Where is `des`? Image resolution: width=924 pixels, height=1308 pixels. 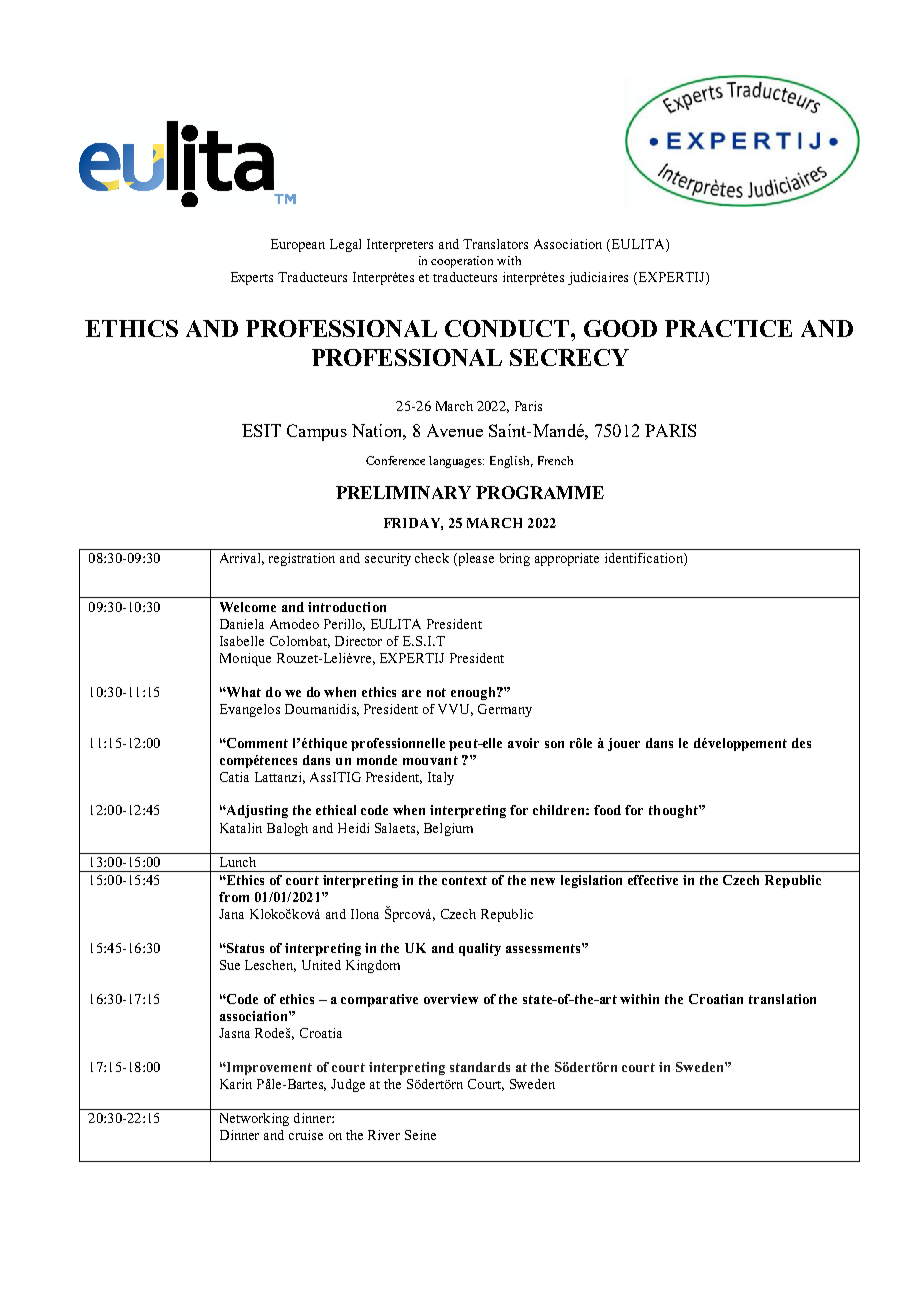
des is located at coordinates (801, 743).
